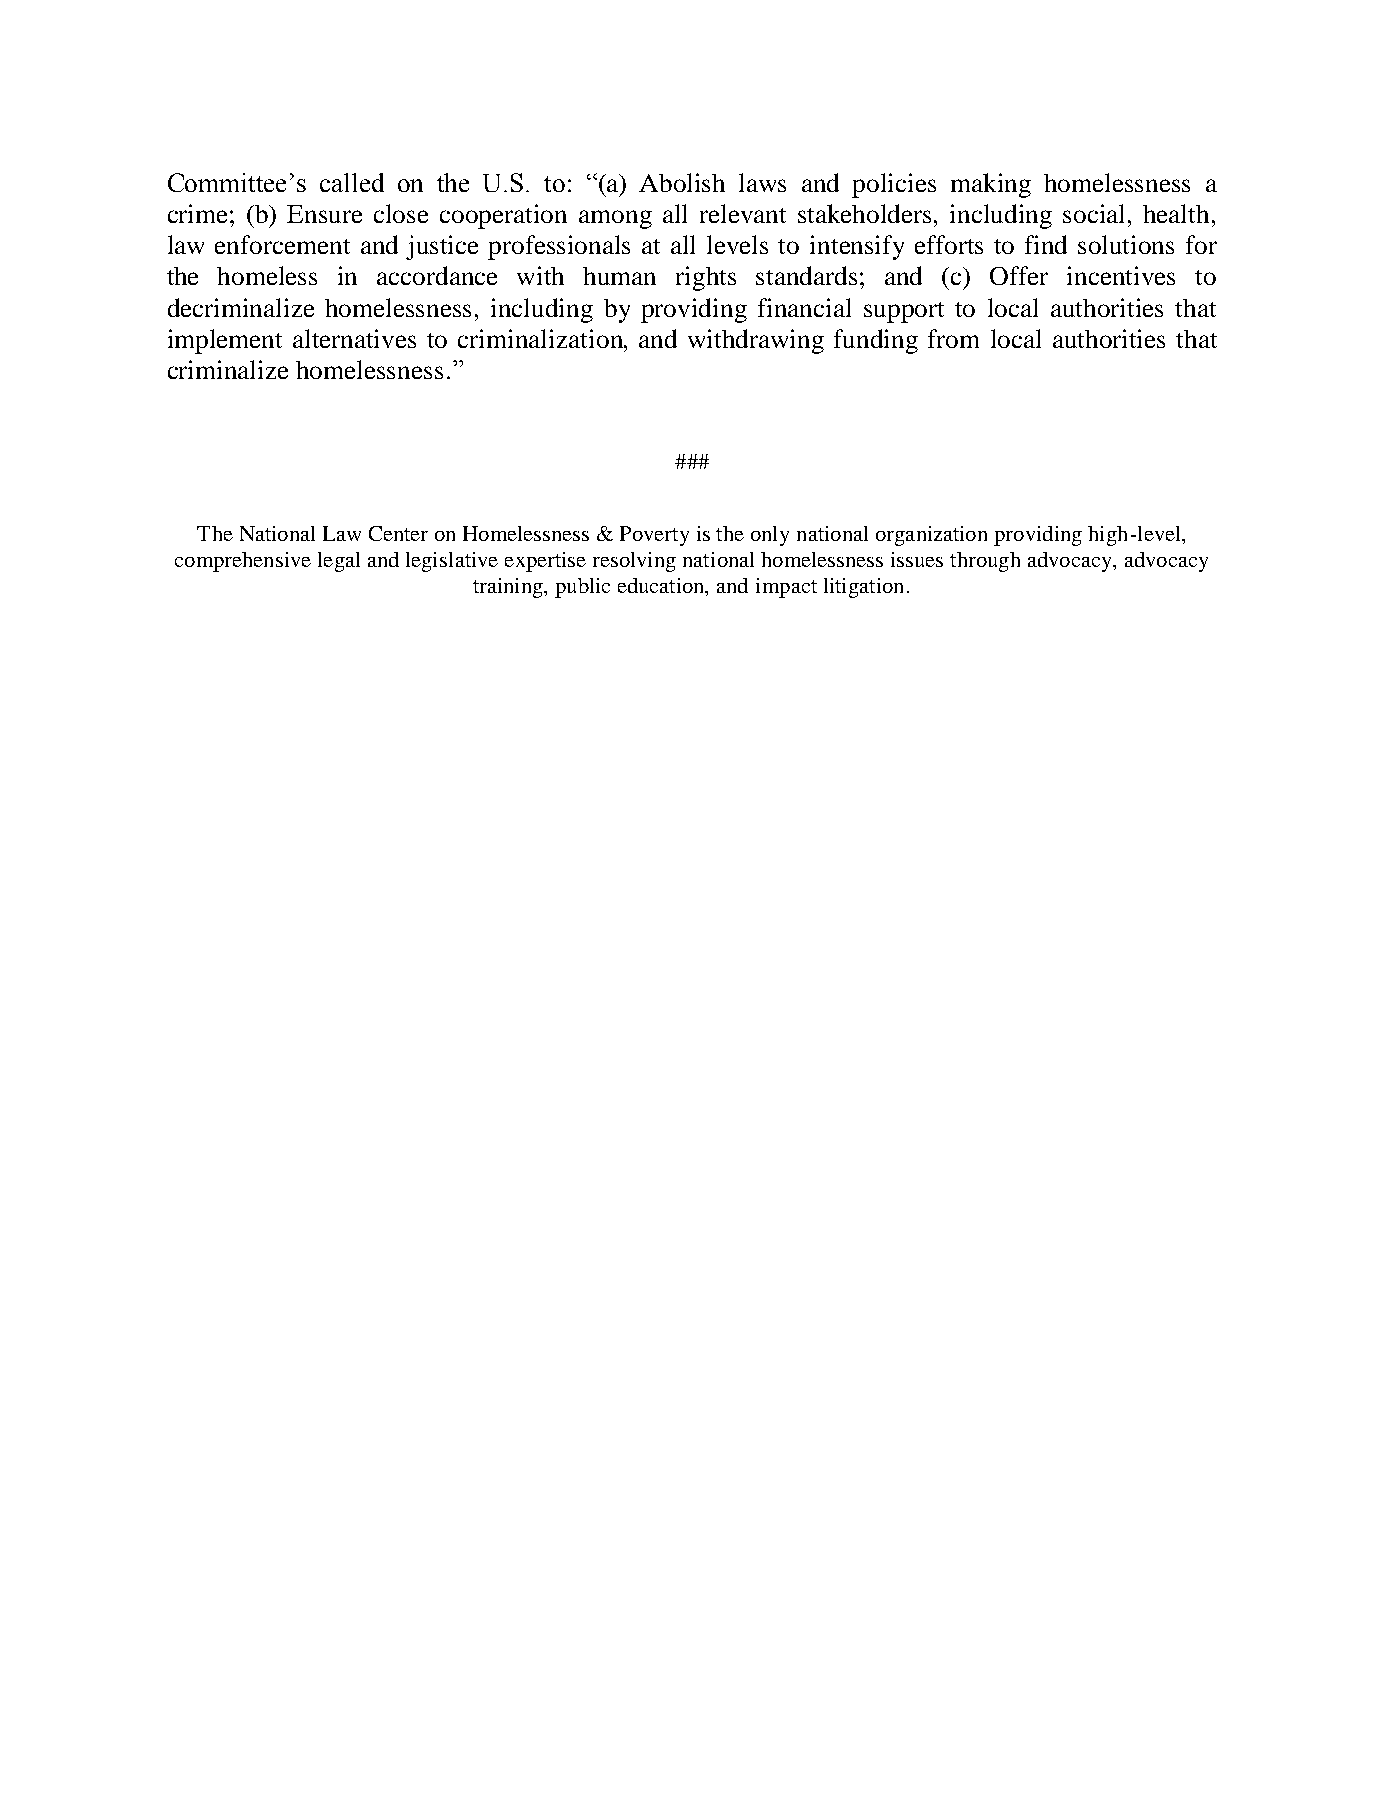 The image size is (1390, 1799). I want to click on legal, so click(339, 562).
